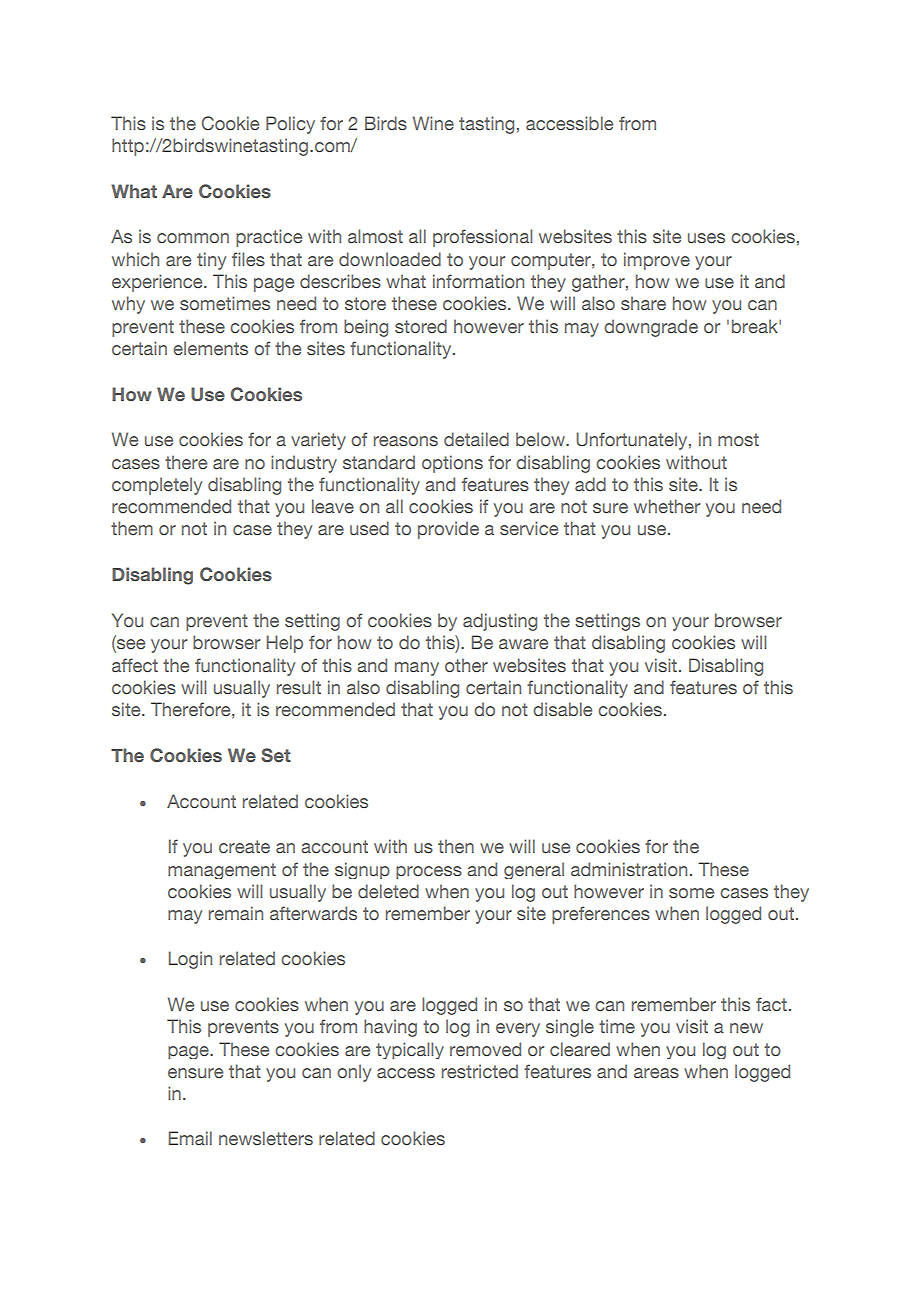 The width and height of the image is (924, 1308). Describe the element at coordinates (667, 506) in the image. I see `whether` at that location.
